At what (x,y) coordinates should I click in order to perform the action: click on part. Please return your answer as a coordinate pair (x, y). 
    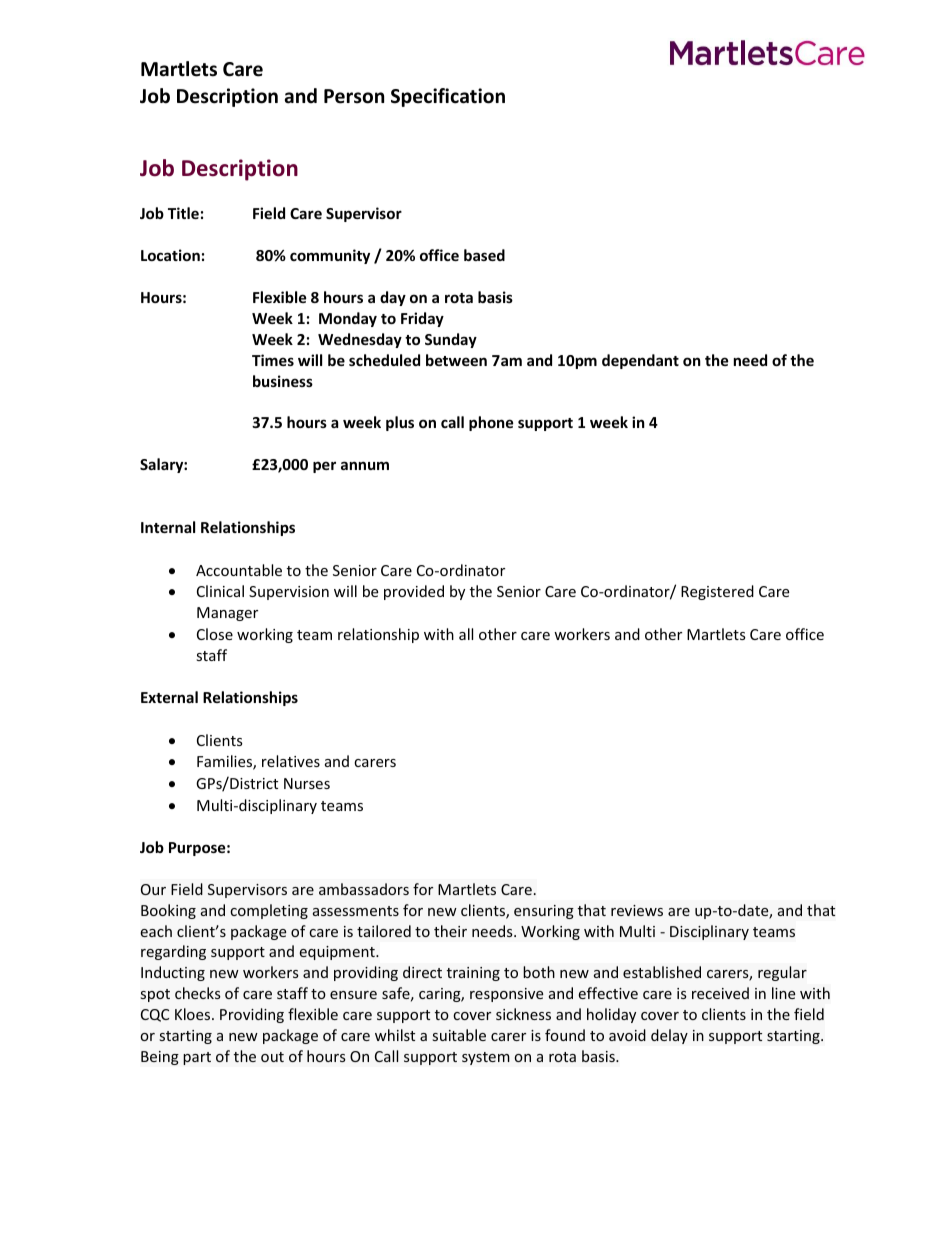
    Looking at the image, I should click on (197, 1058).
